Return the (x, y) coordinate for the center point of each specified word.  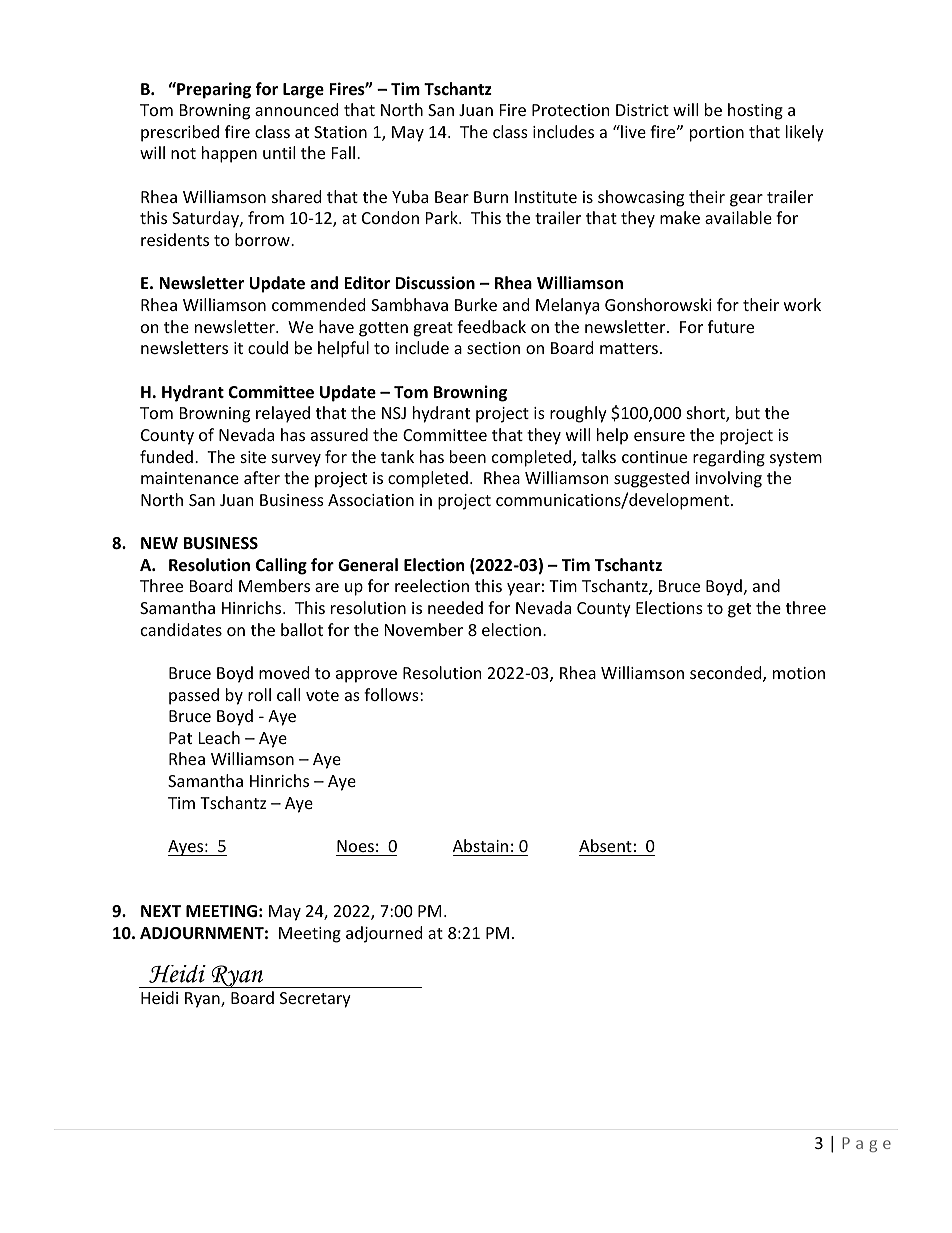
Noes (355, 846)
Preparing (213, 90)
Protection (571, 110)
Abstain (480, 845)
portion (717, 134)
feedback (491, 326)
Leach (219, 737)
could (268, 347)
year (523, 589)
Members (274, 585)
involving (728, 479)
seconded (727, 674)
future (731, 326)
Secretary (315, 1000)
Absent (605, 845)
